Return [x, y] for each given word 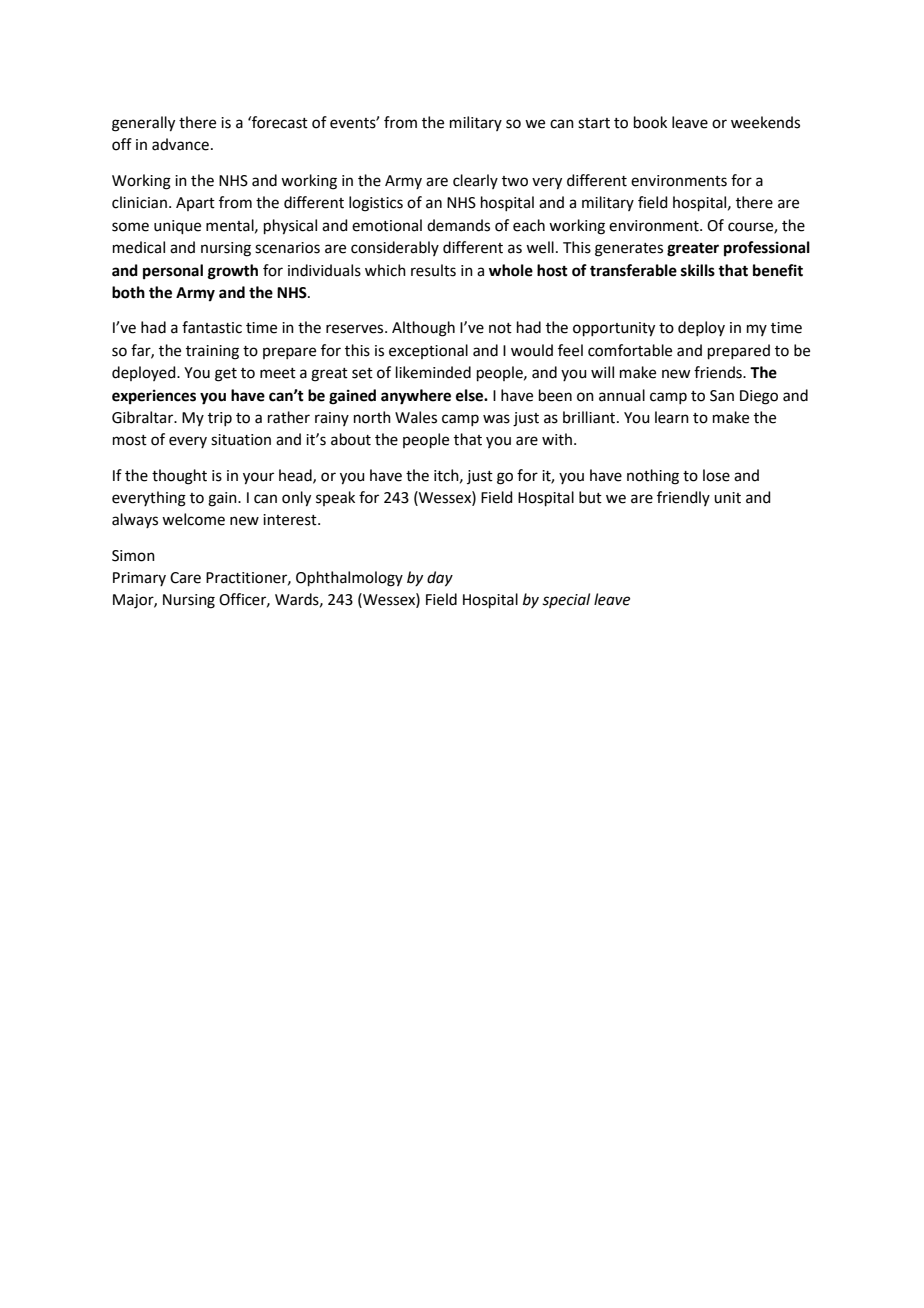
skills [698, 270]
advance [180, 144]
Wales [416, 417]
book [650, 122]
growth [233, 272]
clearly [475, 181]
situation [241, 440]
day [440, 579]
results [433, 270]
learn [672, 417]
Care [185, 578]
